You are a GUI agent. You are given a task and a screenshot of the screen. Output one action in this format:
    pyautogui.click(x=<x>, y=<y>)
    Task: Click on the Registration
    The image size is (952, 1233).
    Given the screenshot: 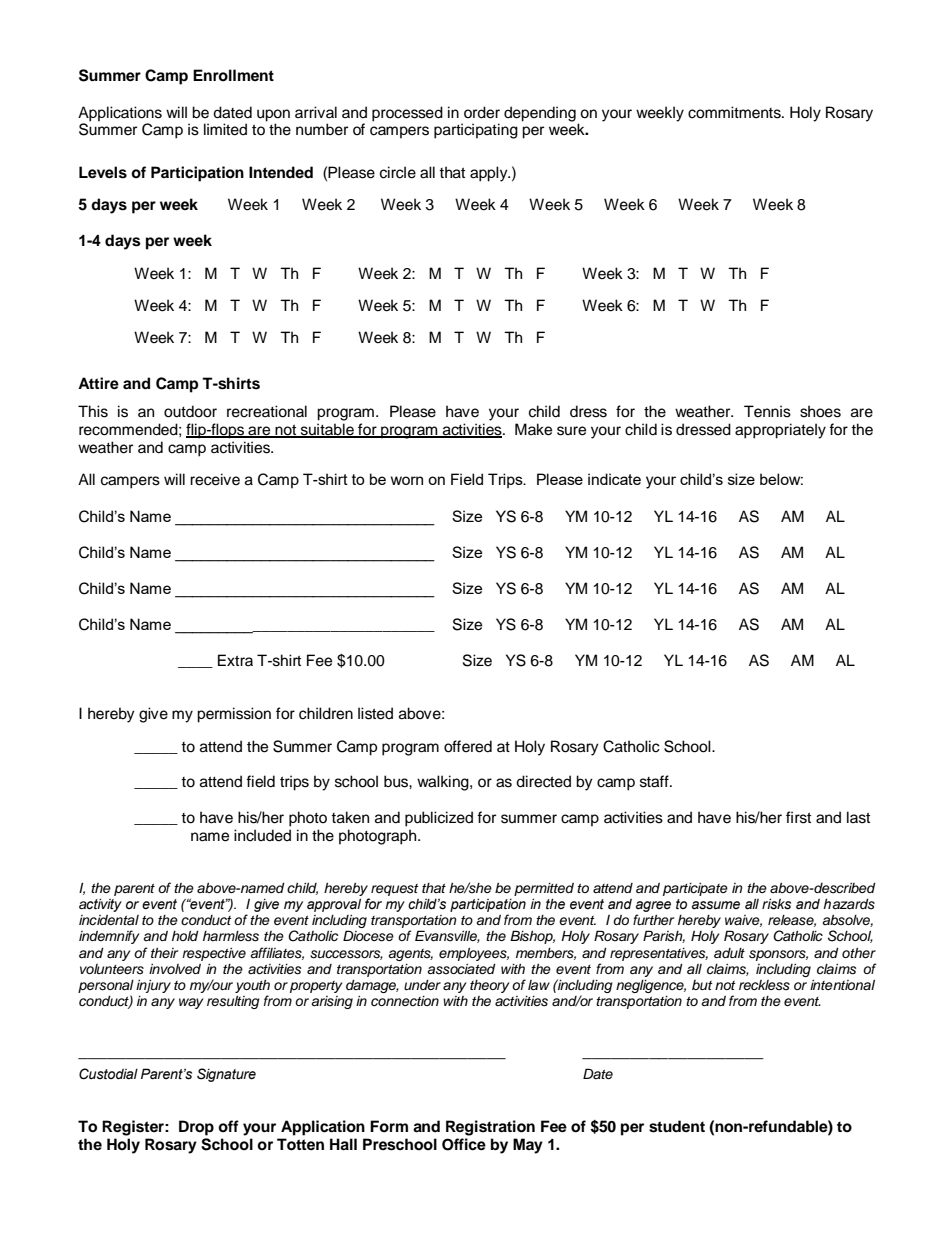 What is the action you would take?
    pyautogui.click(x=490, y=1128)
